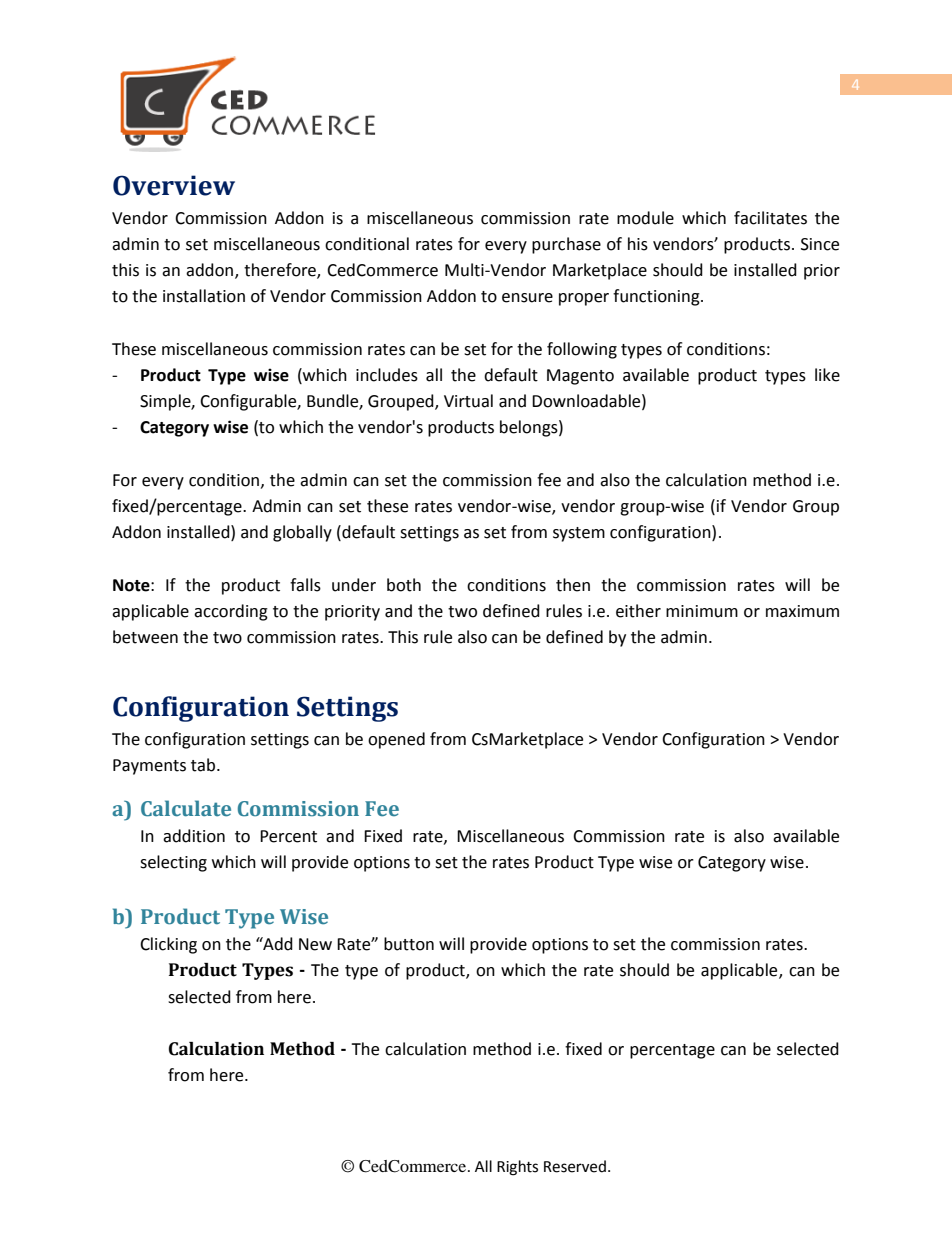  What do you see at coordinates (575, 1166) in the page?
I see `Reserved` at bounding box center [575, 1166].
